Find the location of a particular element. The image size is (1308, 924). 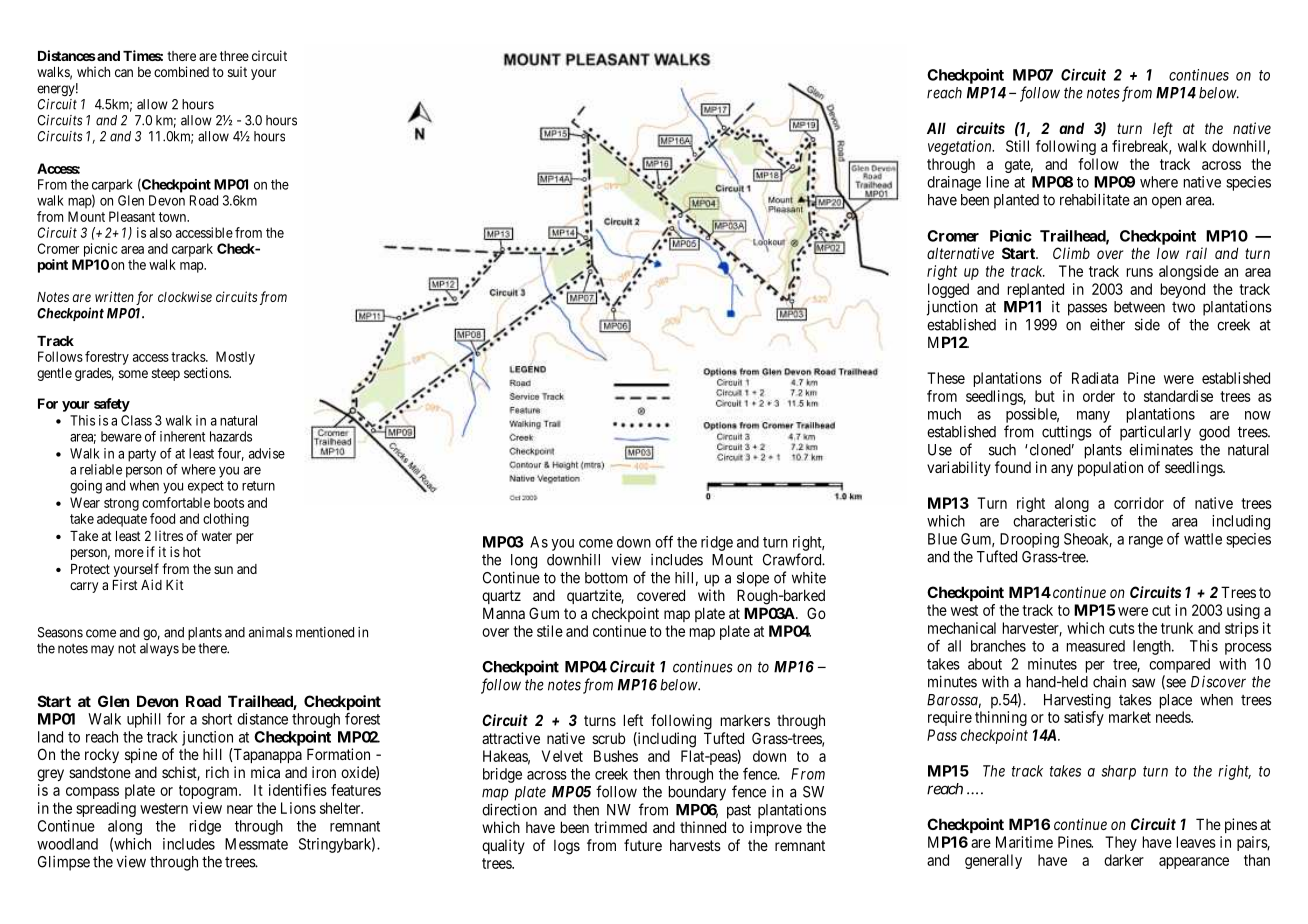

Mostly is located at coordinates (235, 358).
